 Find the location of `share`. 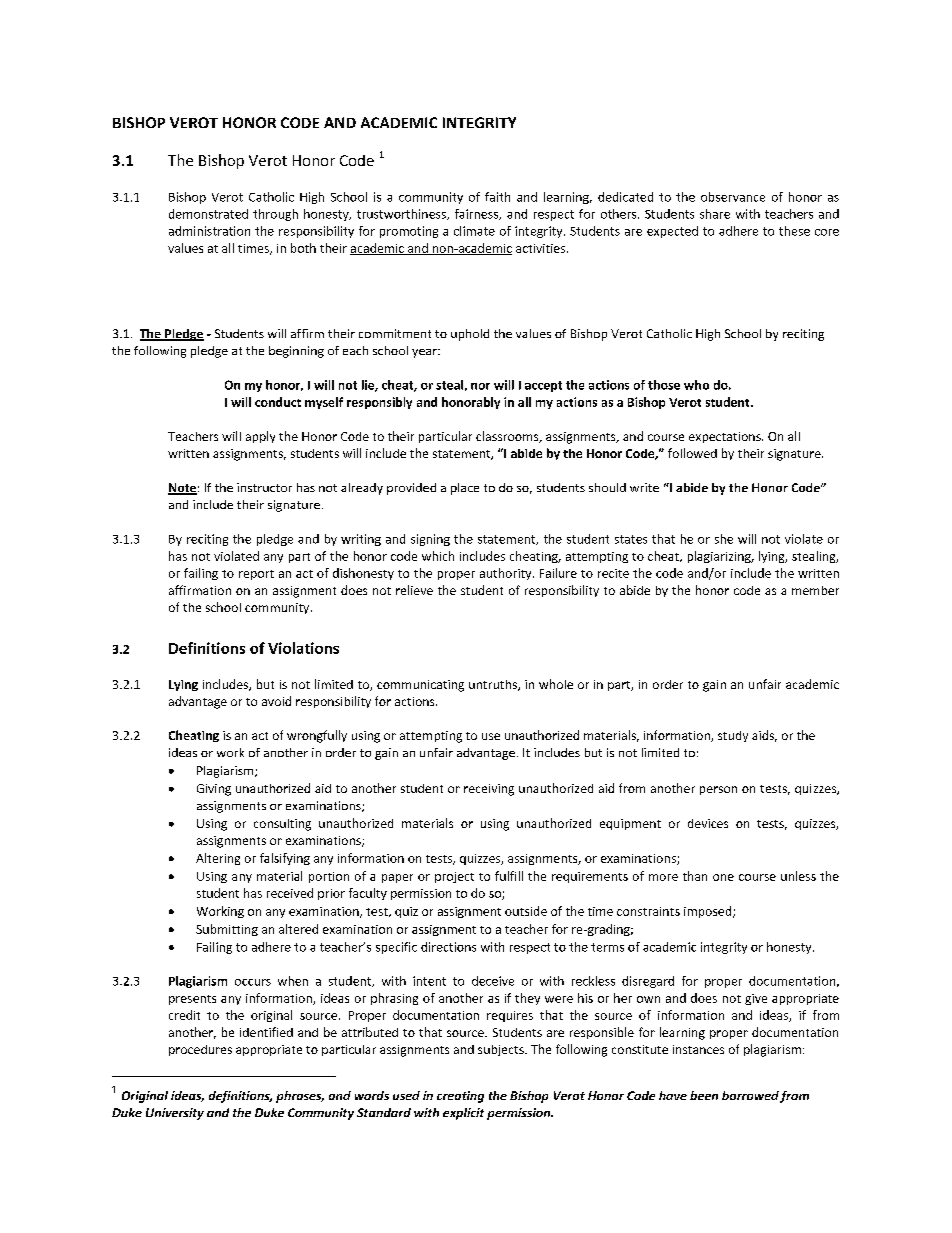

share is located at coordinates (715, 214).
